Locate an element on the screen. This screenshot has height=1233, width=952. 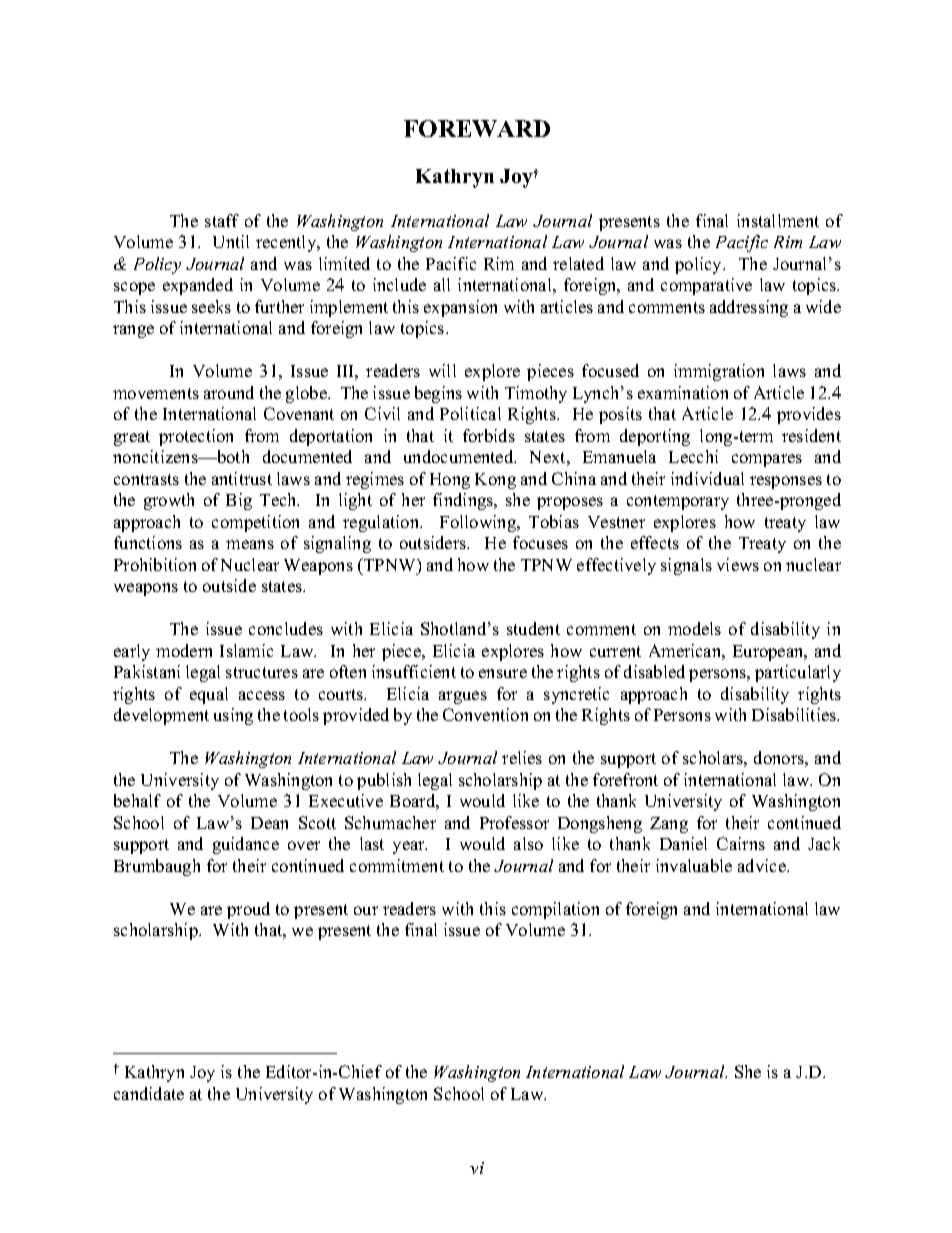
installment is located at coordinates (778, 220).
